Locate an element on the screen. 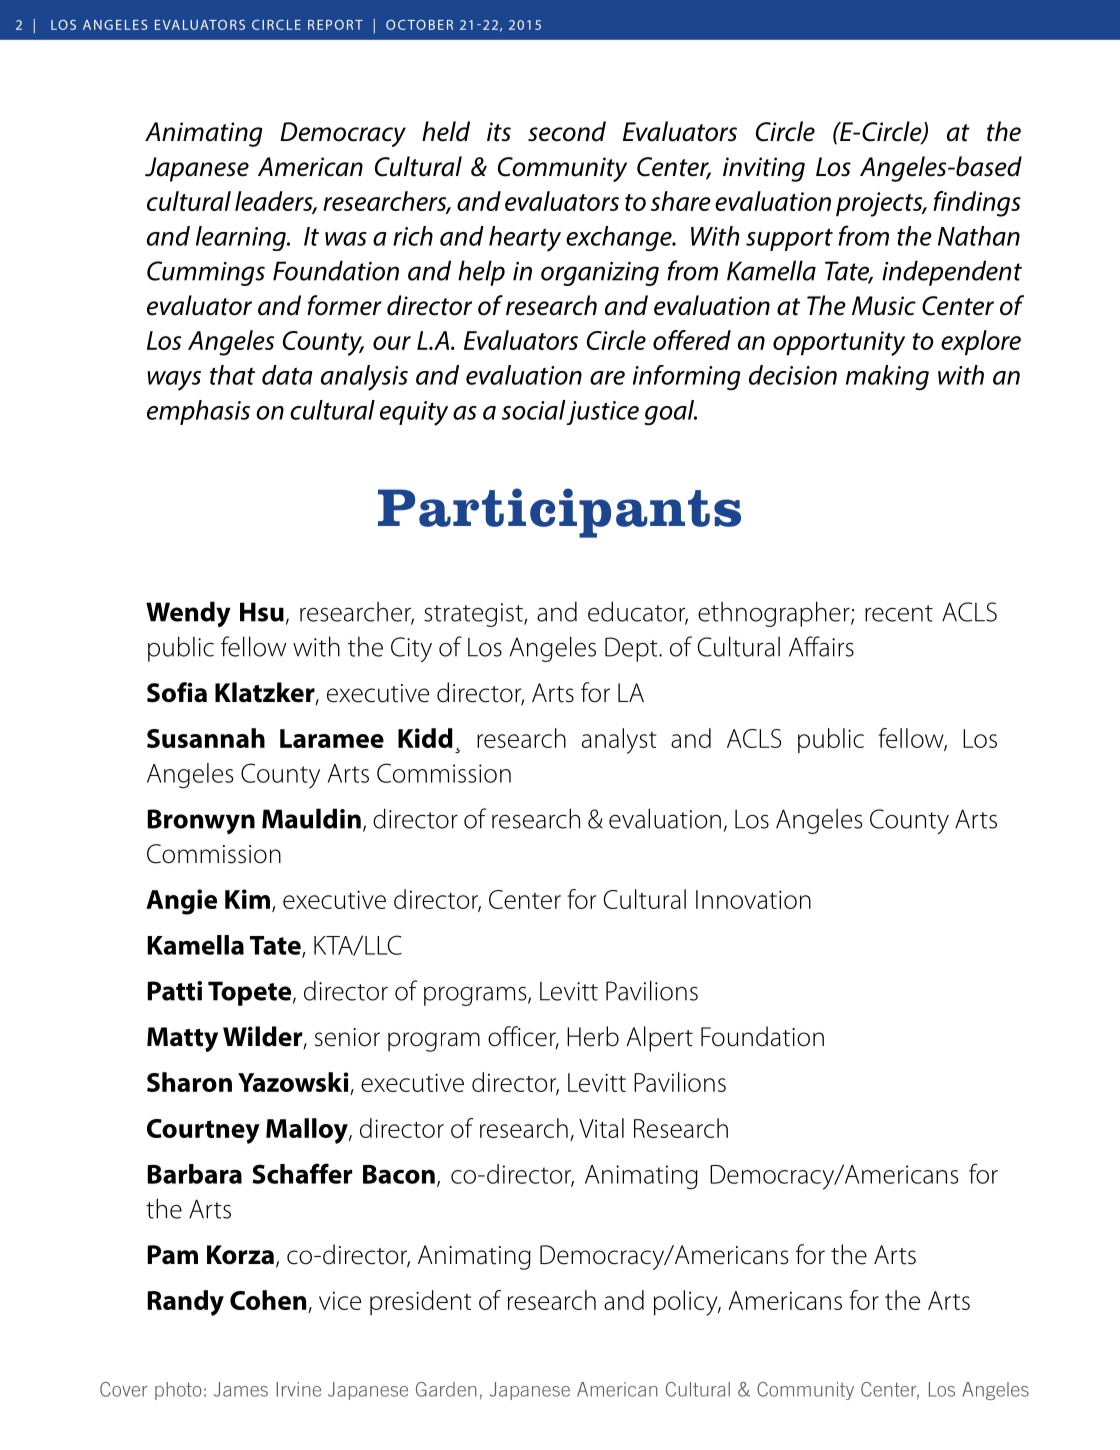 The image size is (1120, 1450). Vital is located at coordinates (601, 1128).
